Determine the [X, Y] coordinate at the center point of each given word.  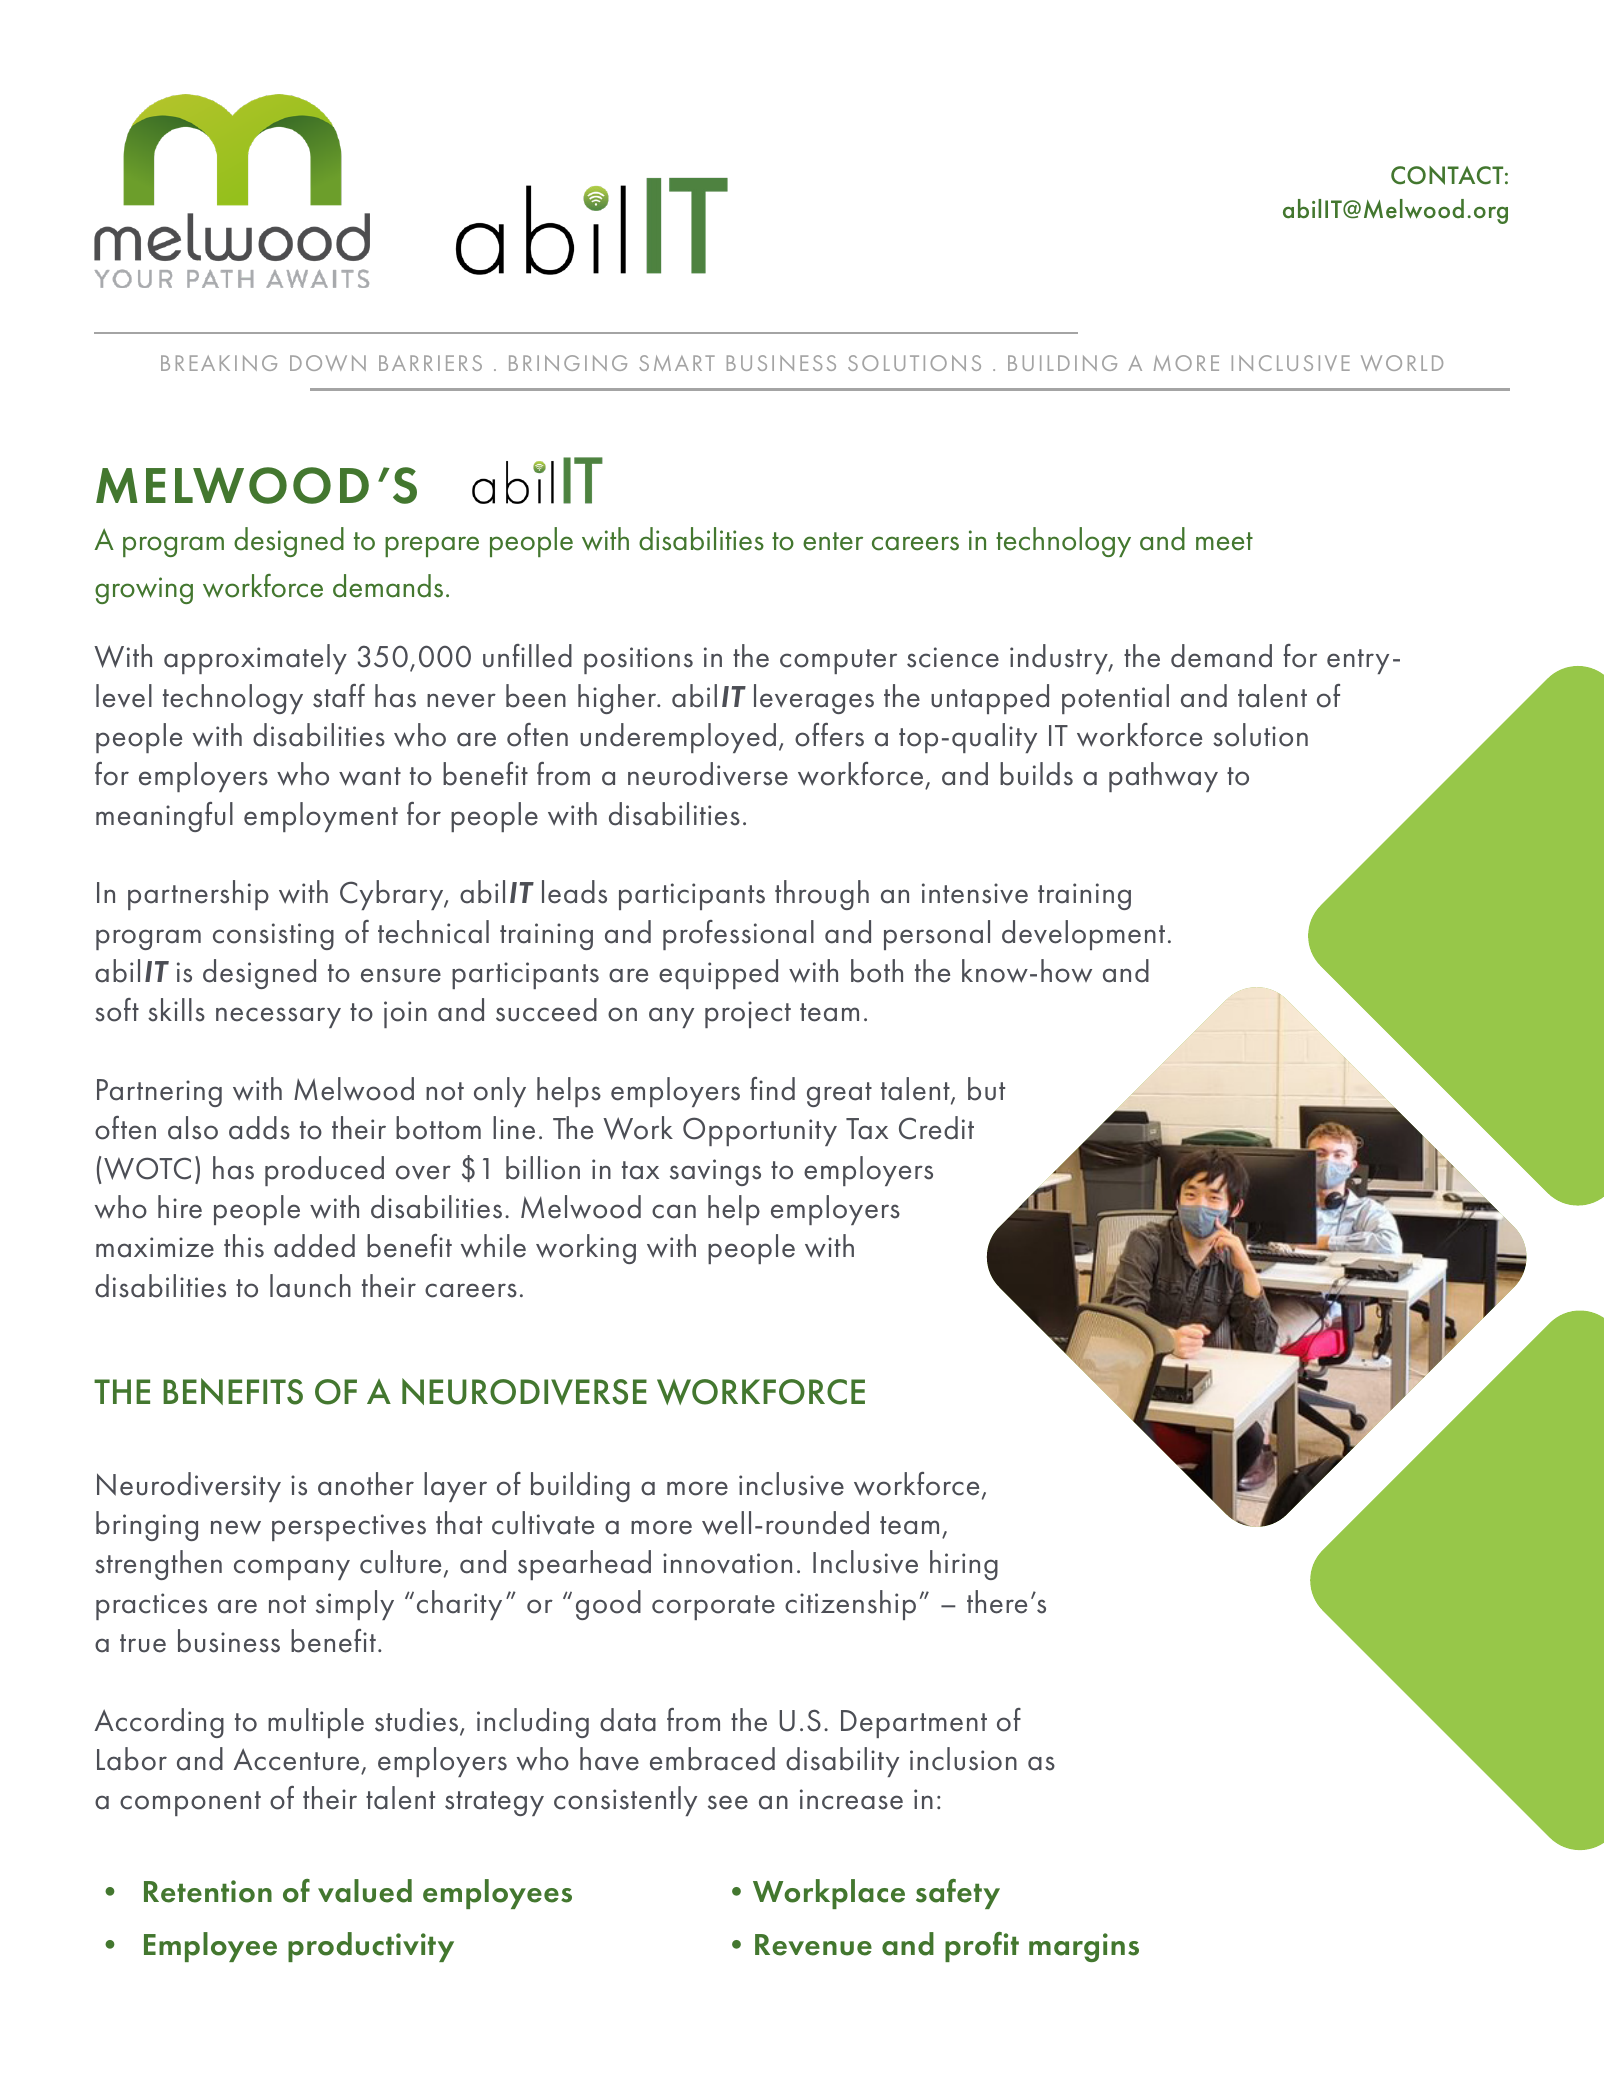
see [728, 1802]
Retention [208, 1891]
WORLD [1402, 363]
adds [259, 1128]
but [986, 1089]
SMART [677, 363]
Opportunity [760, 1131]
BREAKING [219, 363]
